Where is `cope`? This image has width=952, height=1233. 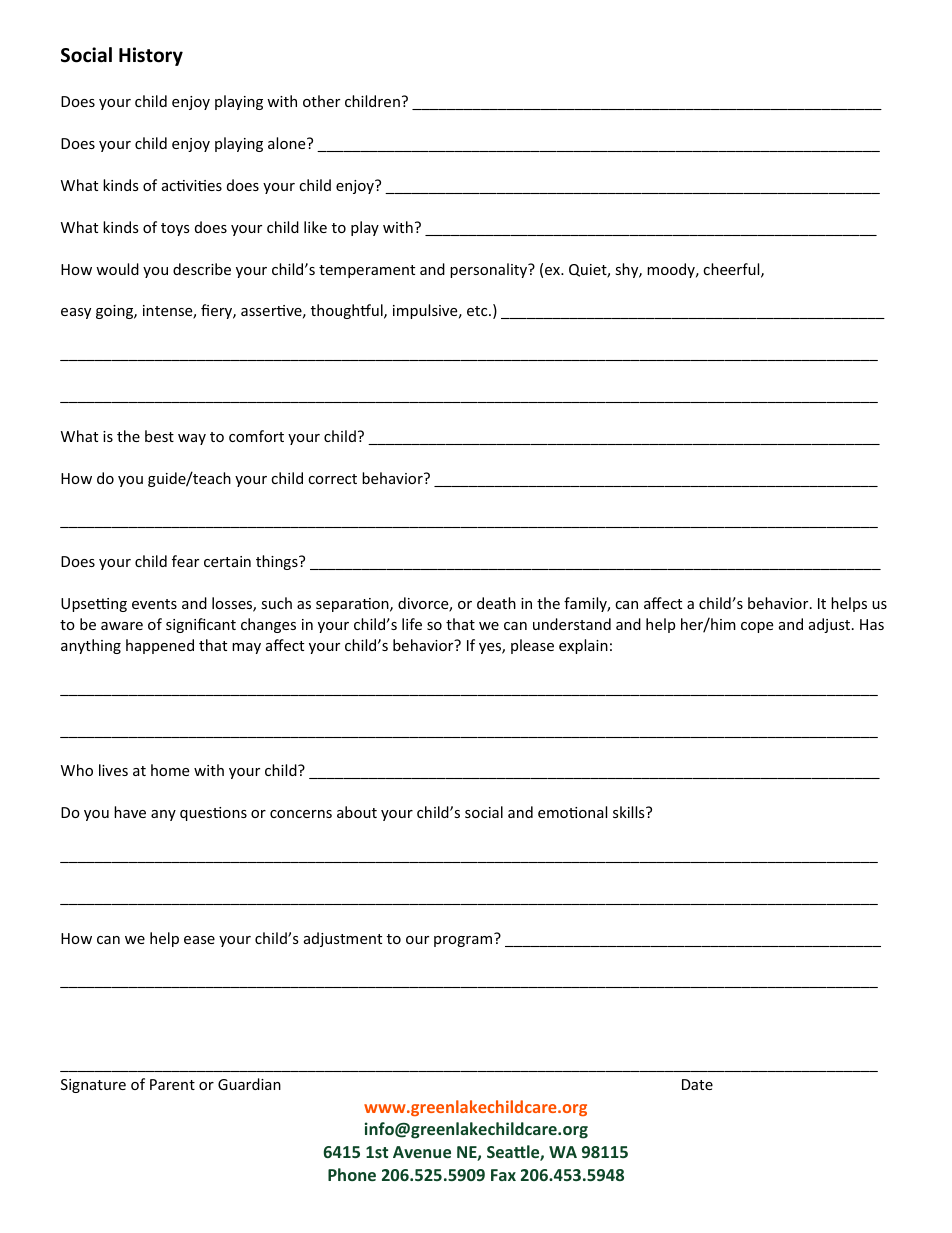 cope is located at coordinates (757, 627).
